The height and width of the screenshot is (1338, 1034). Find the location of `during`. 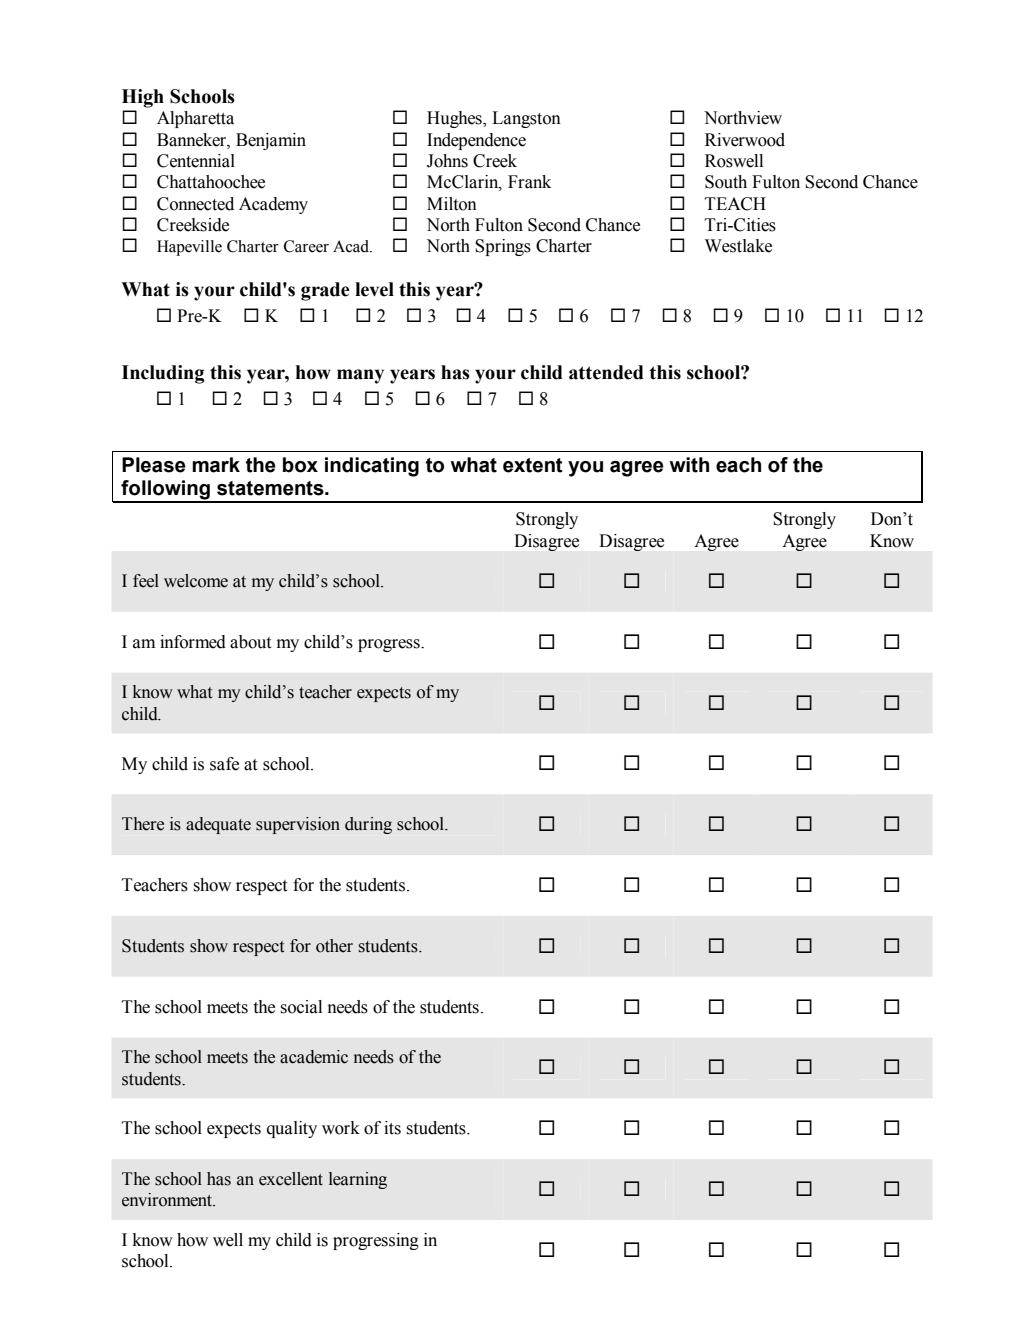

during is located at coordinates (368, 825).
